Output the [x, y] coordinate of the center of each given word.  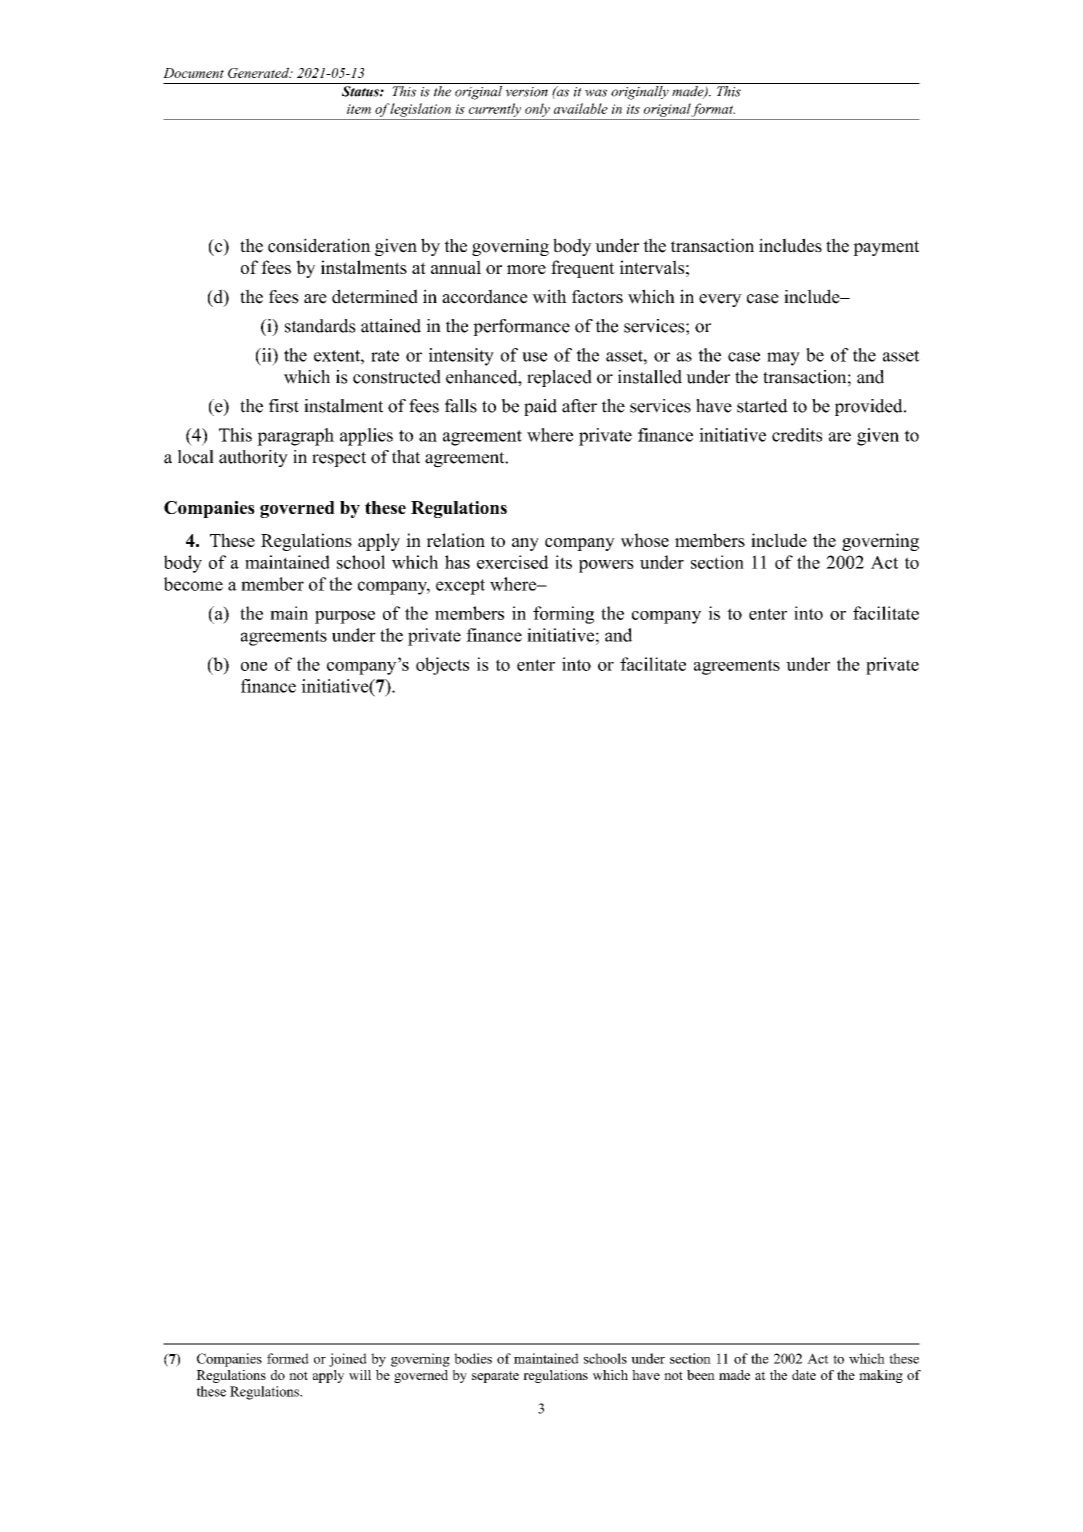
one [254, 666]
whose [645, 540]
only [537, 110]
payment [886, 248]
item [359, 109]
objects [442, 666]
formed [288, 1358]
